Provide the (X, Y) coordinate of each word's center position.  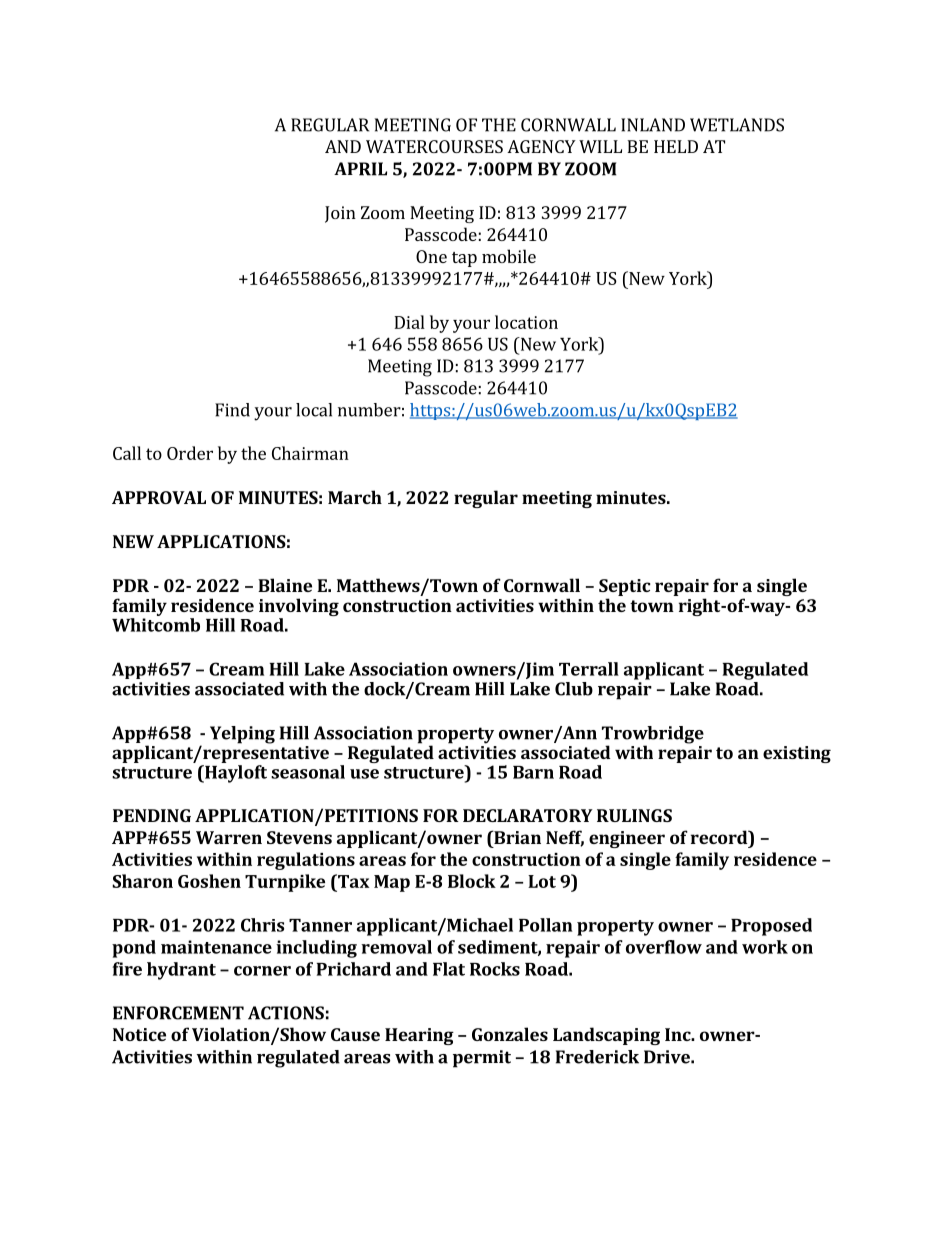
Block (472, 881)
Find (232, 410)
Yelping (242, 735)
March (355, 497)
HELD (676, 146)
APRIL (360, 169)
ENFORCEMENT (178, 1013)
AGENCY (541, 146)
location (526, 322)
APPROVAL (159, 497)
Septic (624, 587)
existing (797, 754)
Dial (409, 322)
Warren (229, 837)
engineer (627, 839)
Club (574, 689)
